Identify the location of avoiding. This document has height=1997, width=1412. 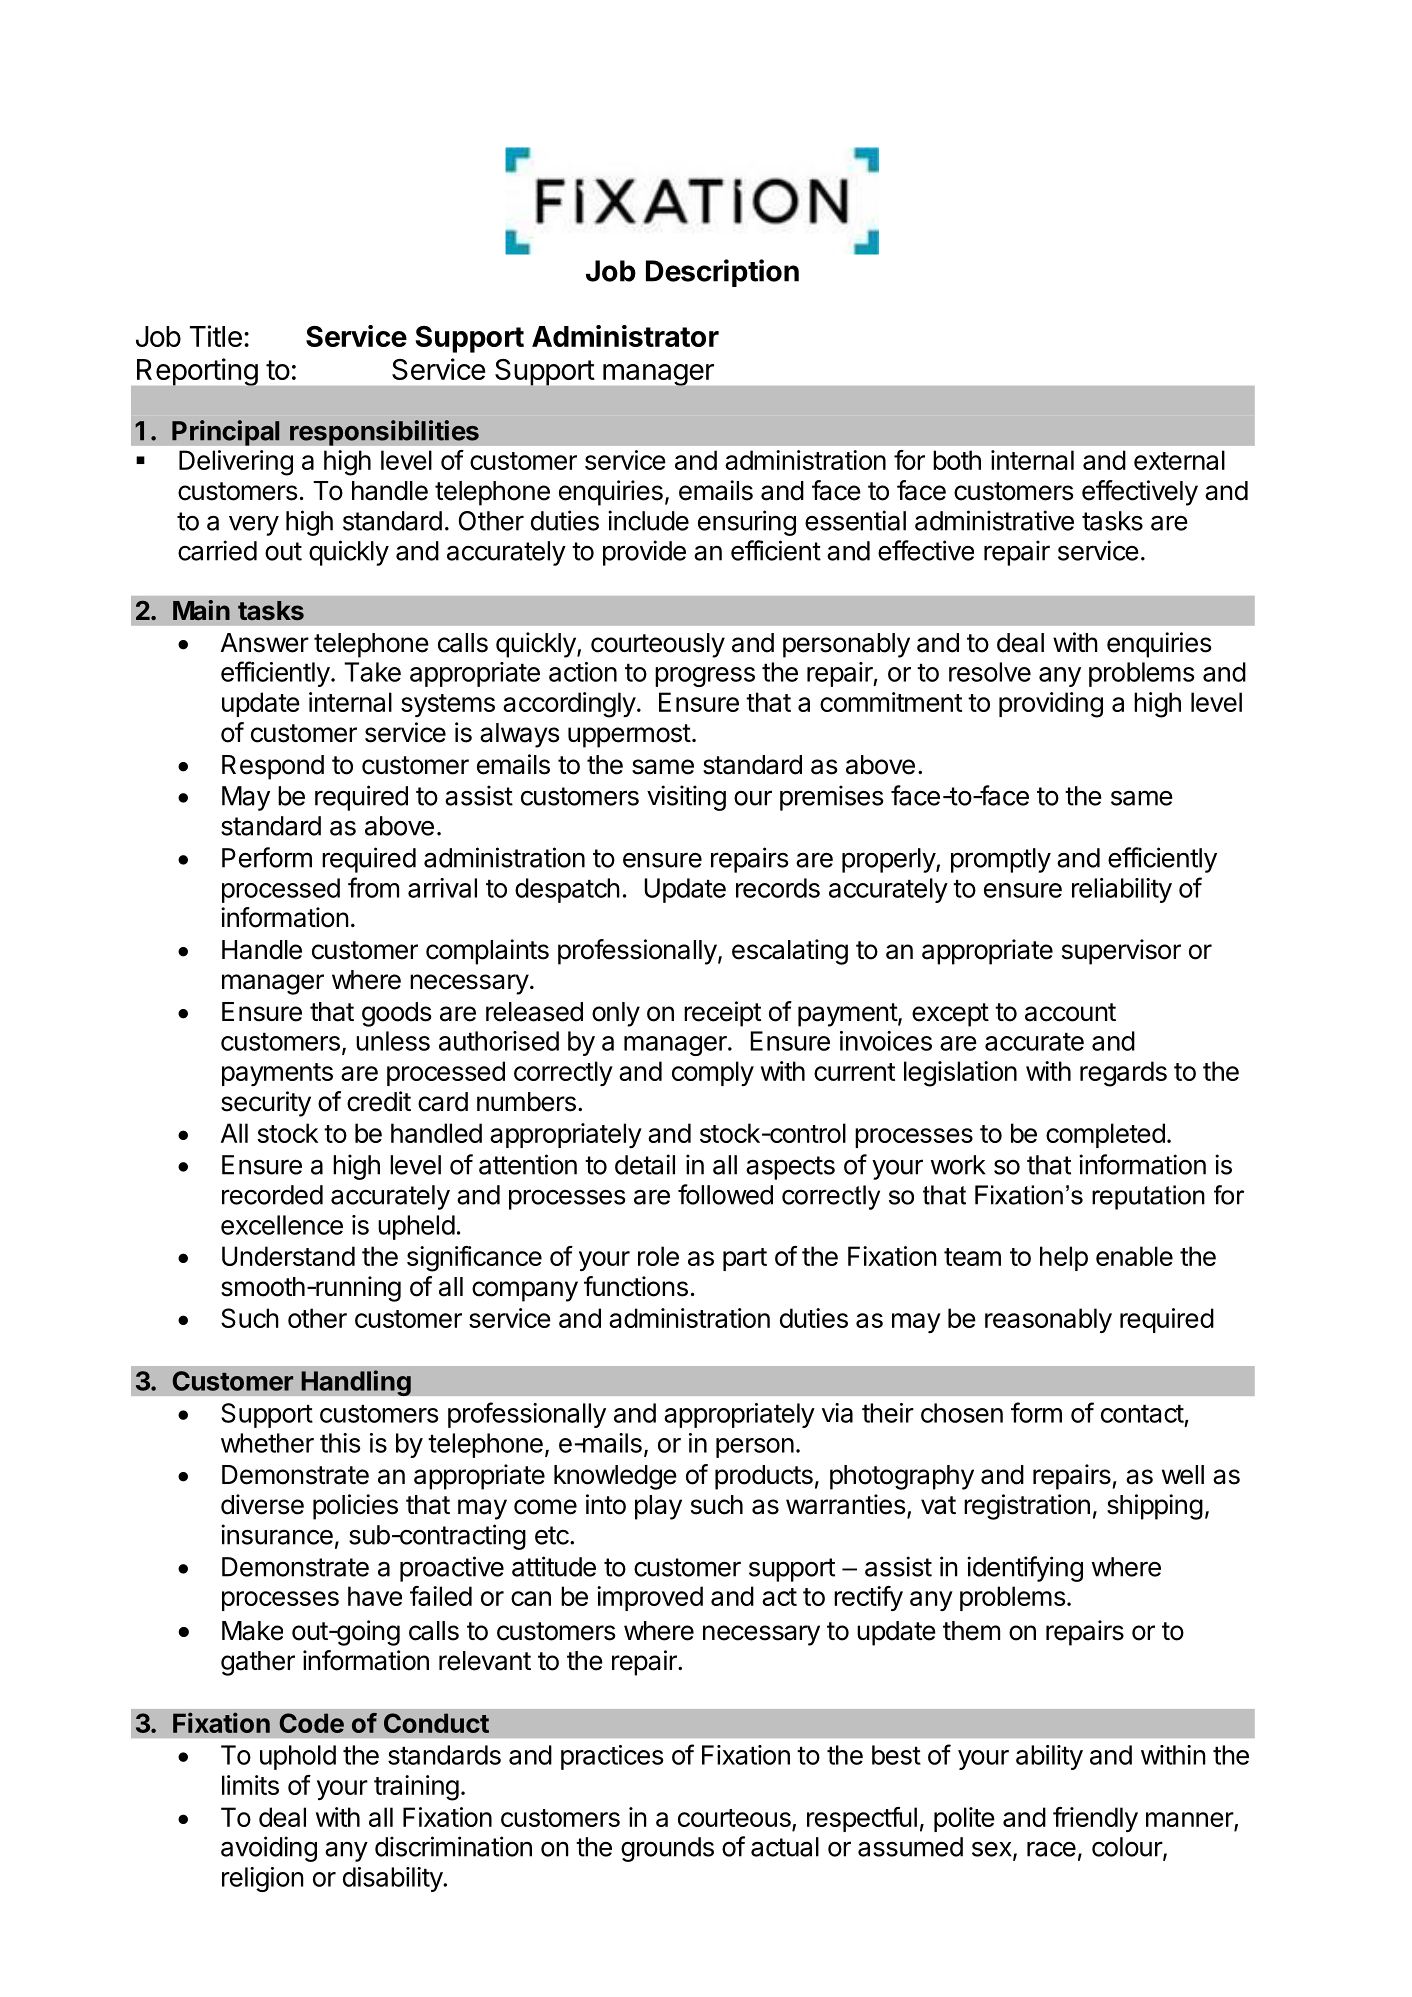
(269, 1849).
